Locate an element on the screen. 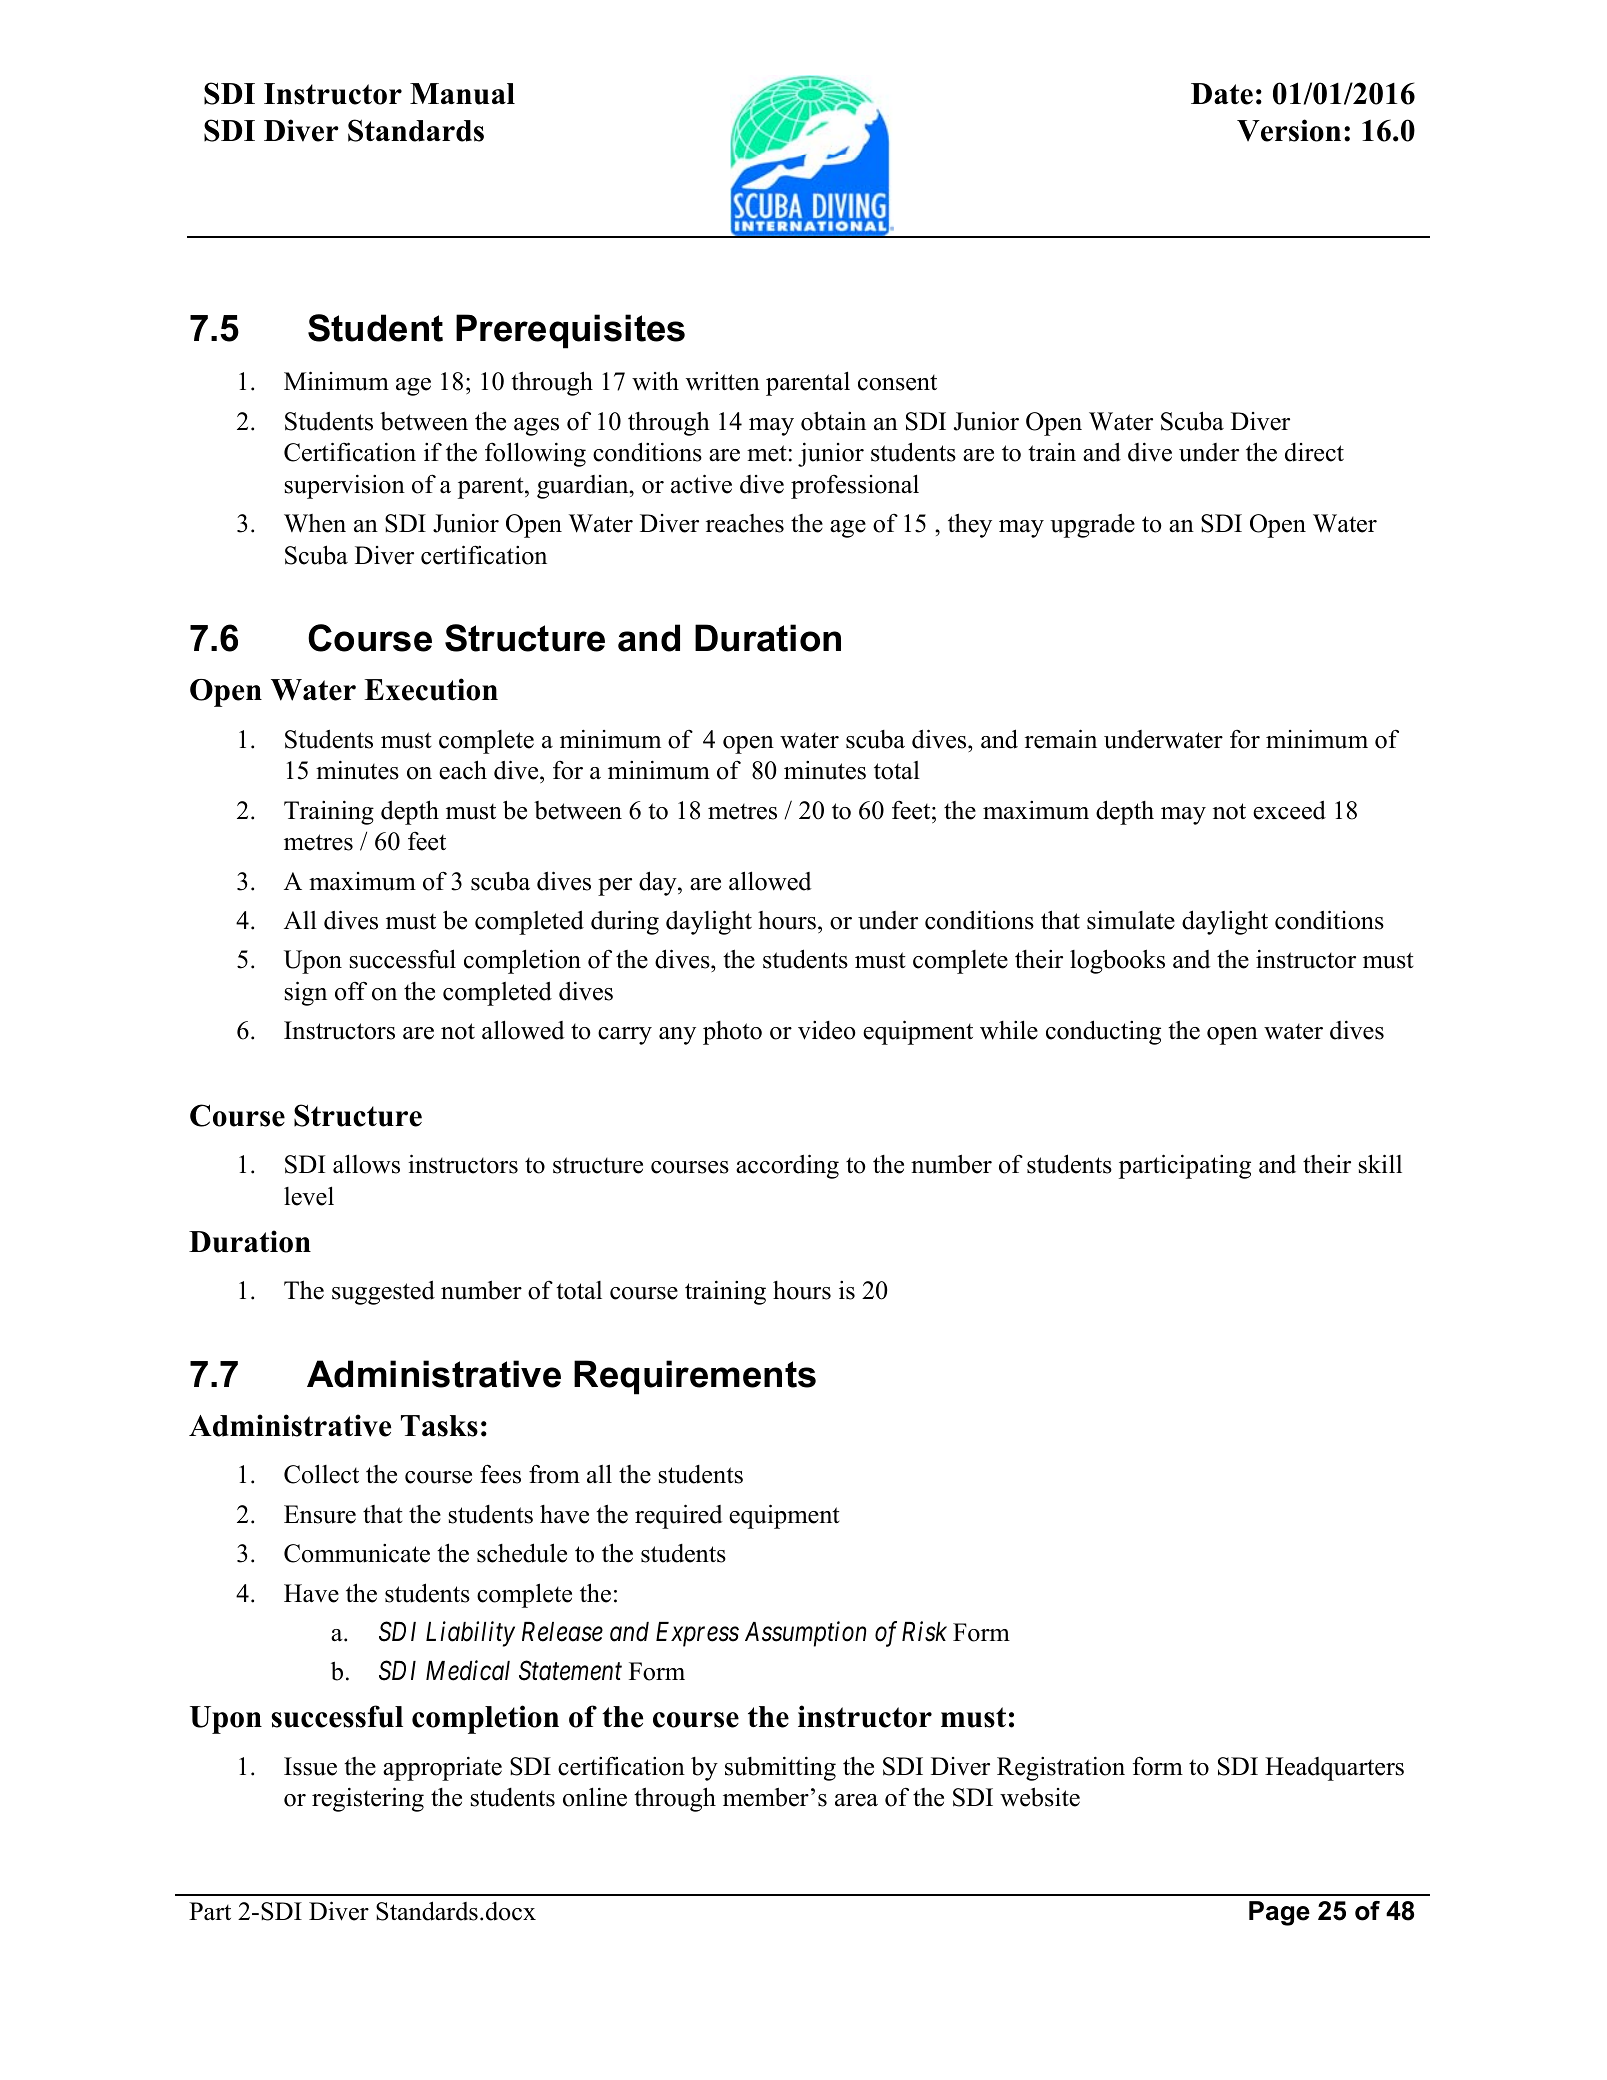  video is located at coordinates (827, 1030).
